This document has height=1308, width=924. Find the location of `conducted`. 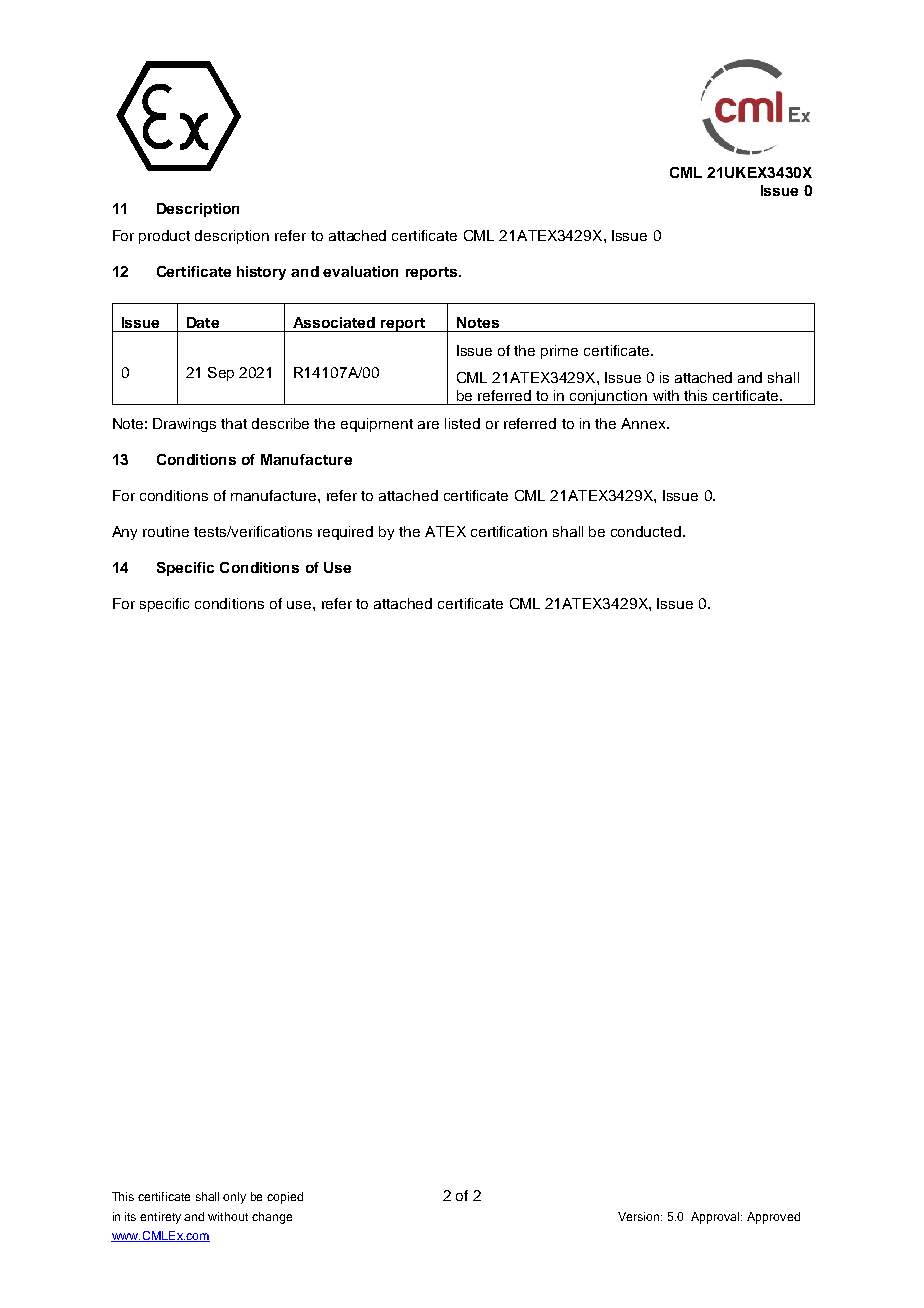

conducted is located at coordinates (647, 531).
